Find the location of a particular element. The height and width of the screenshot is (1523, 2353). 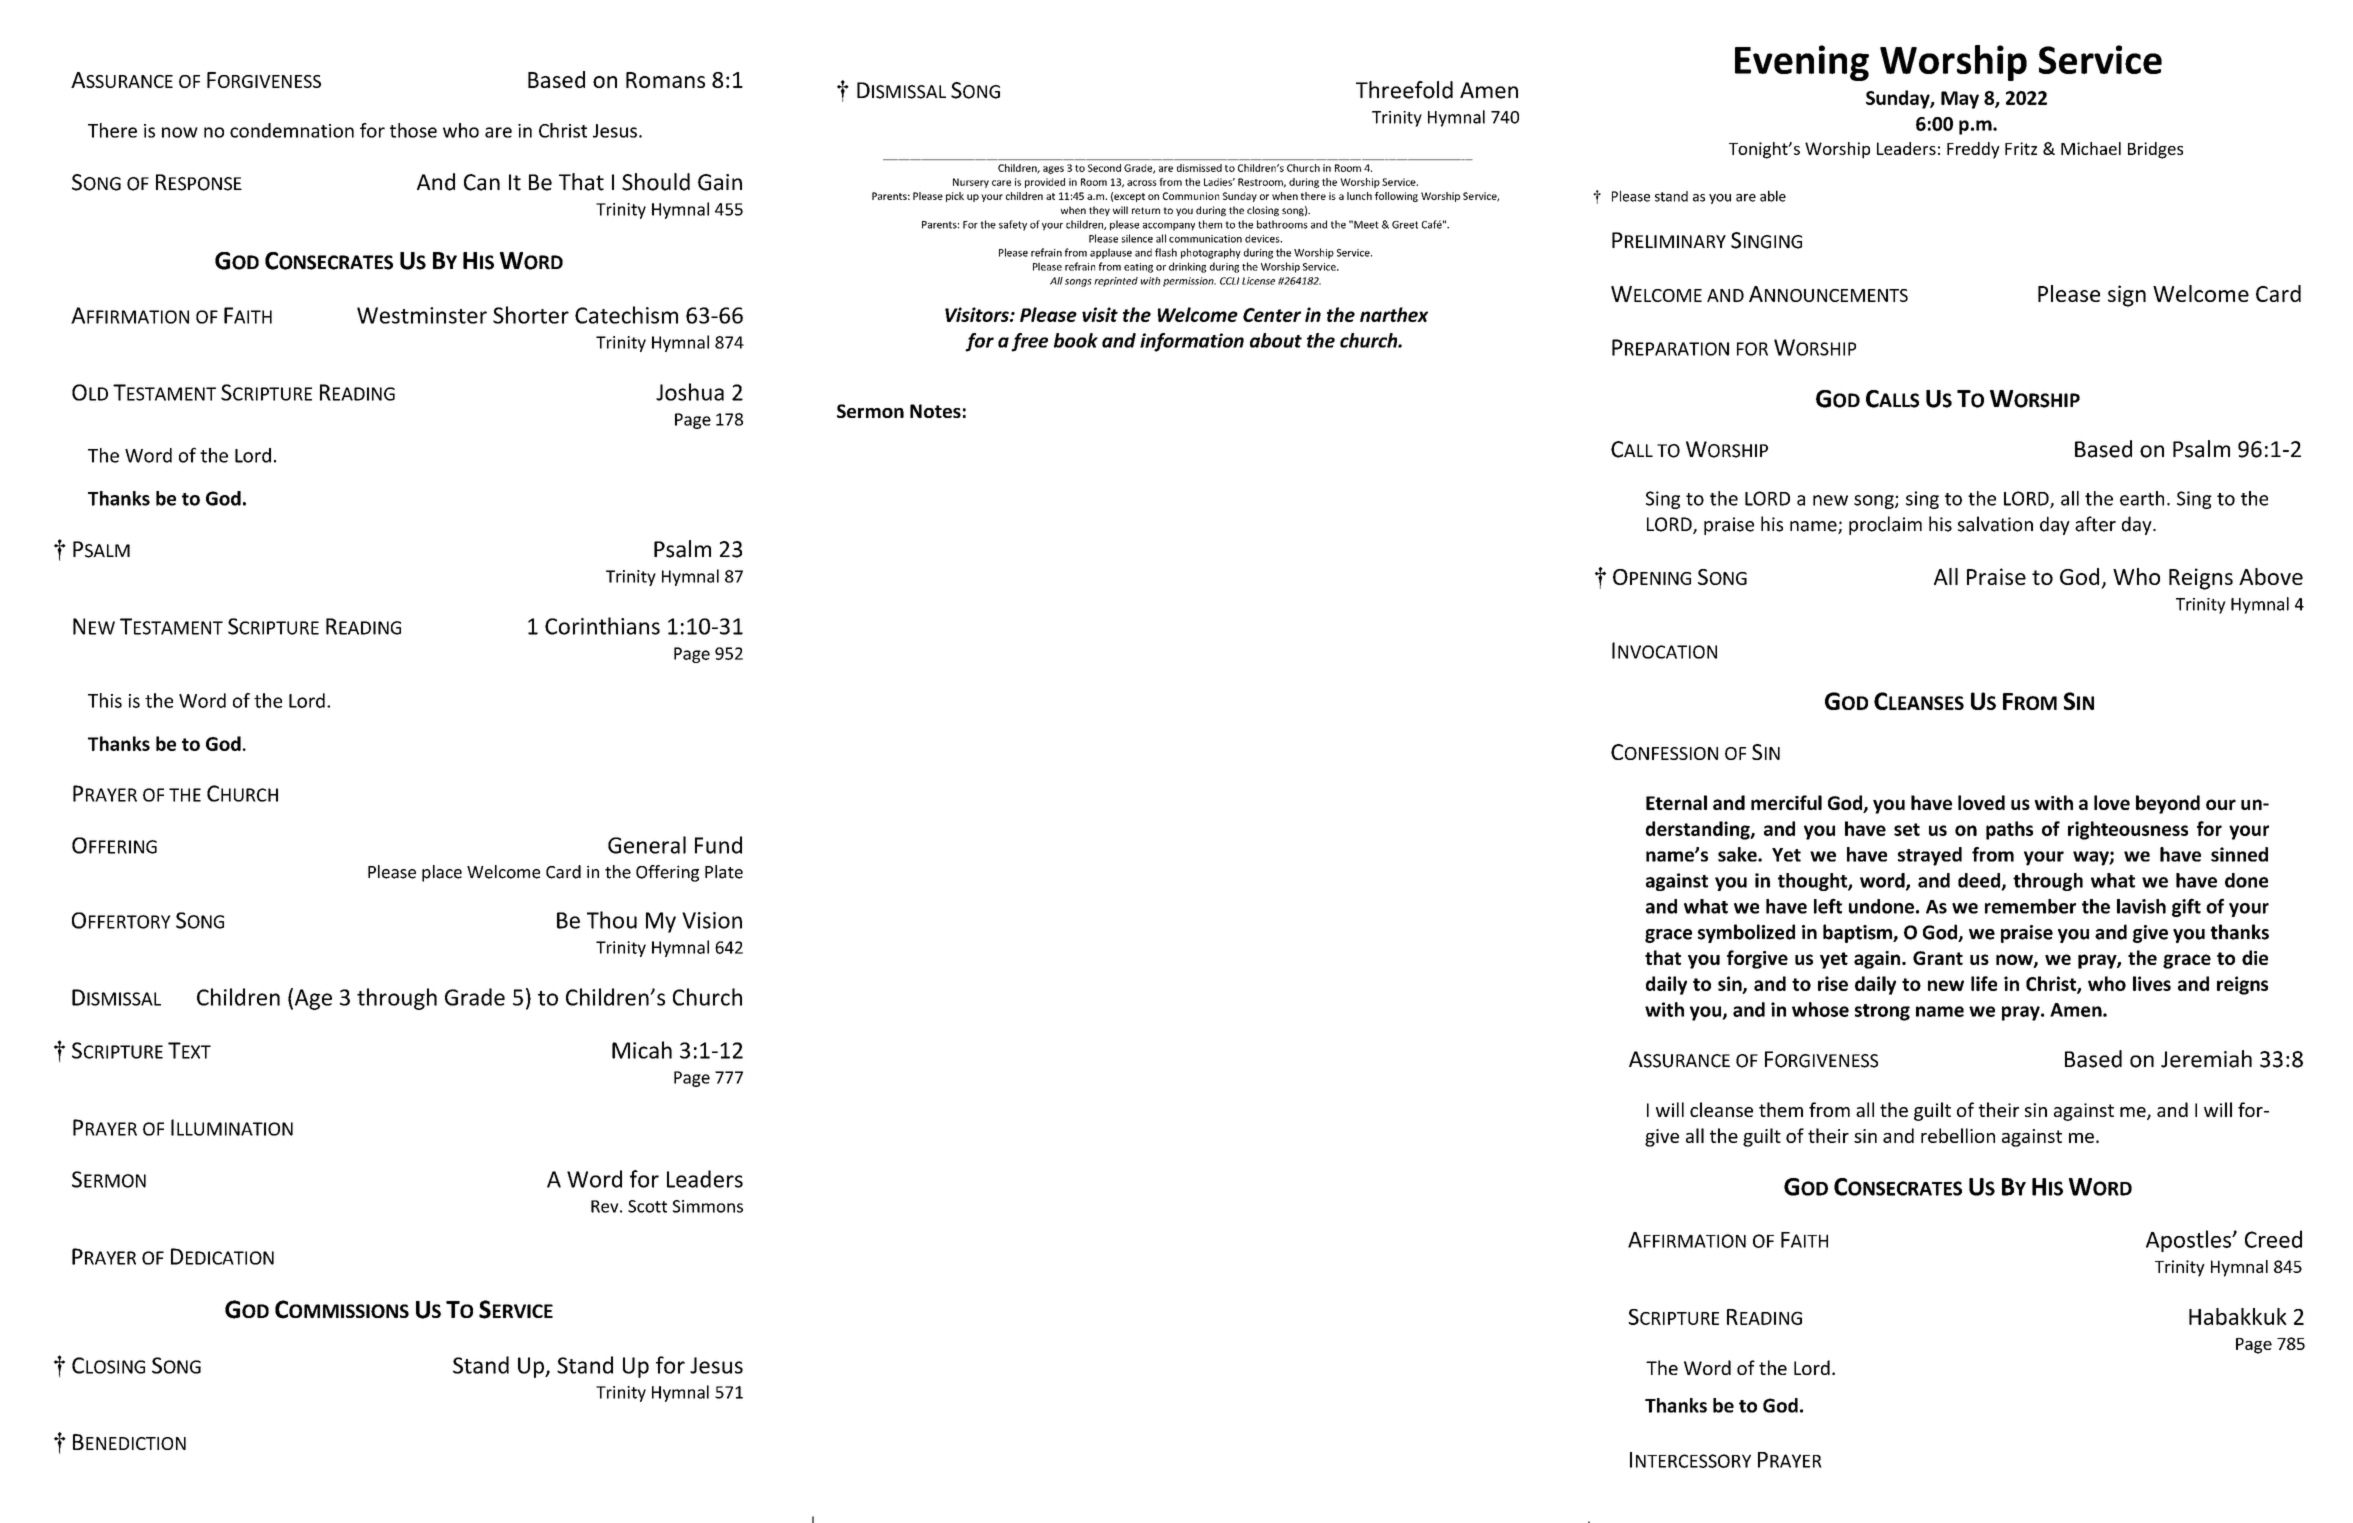

May is located at coordinates (1960, 100).
